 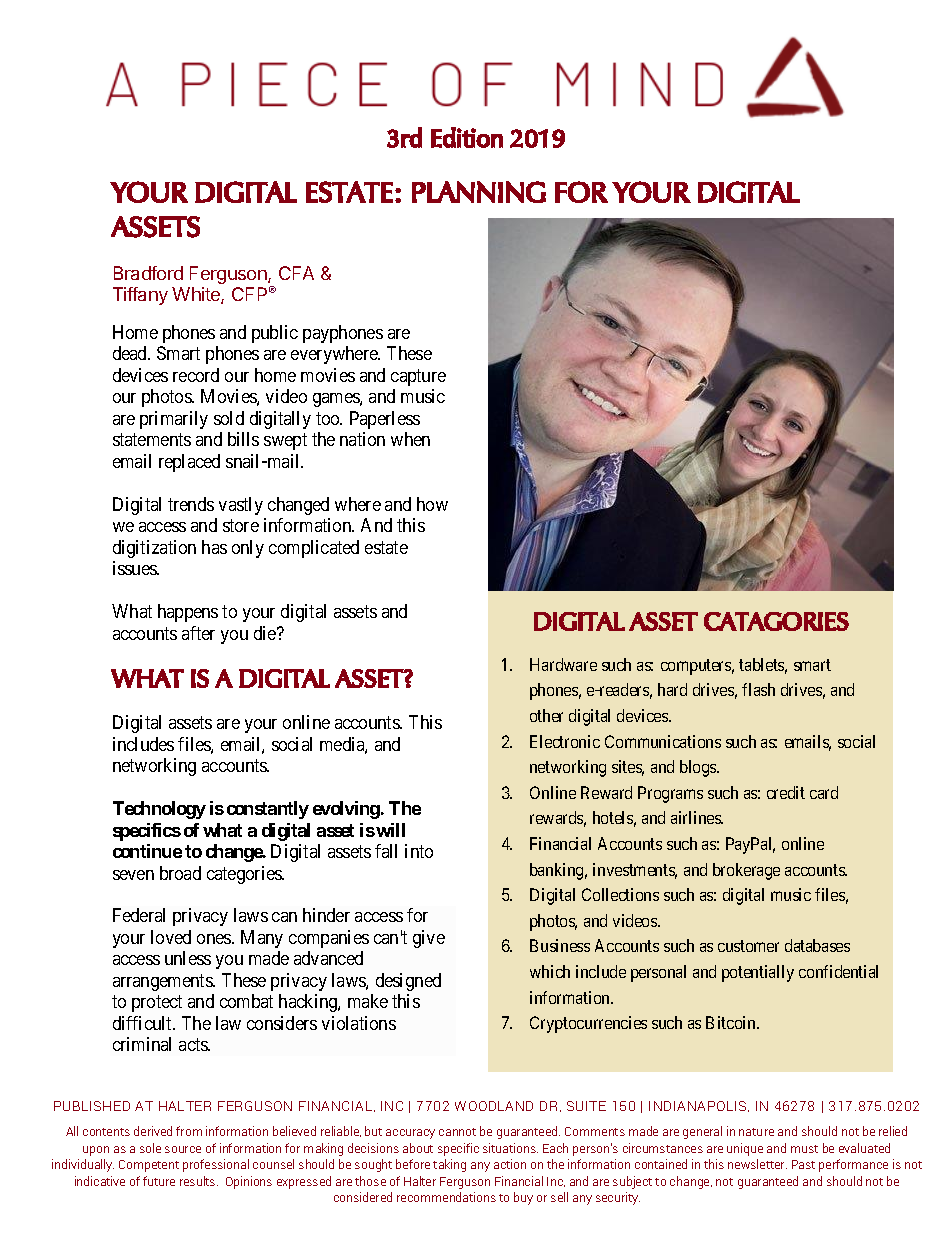 What do you see at coordinates (776, 621) in the page?
I see `CATAGORIES` at bounding box center [776, 621].
